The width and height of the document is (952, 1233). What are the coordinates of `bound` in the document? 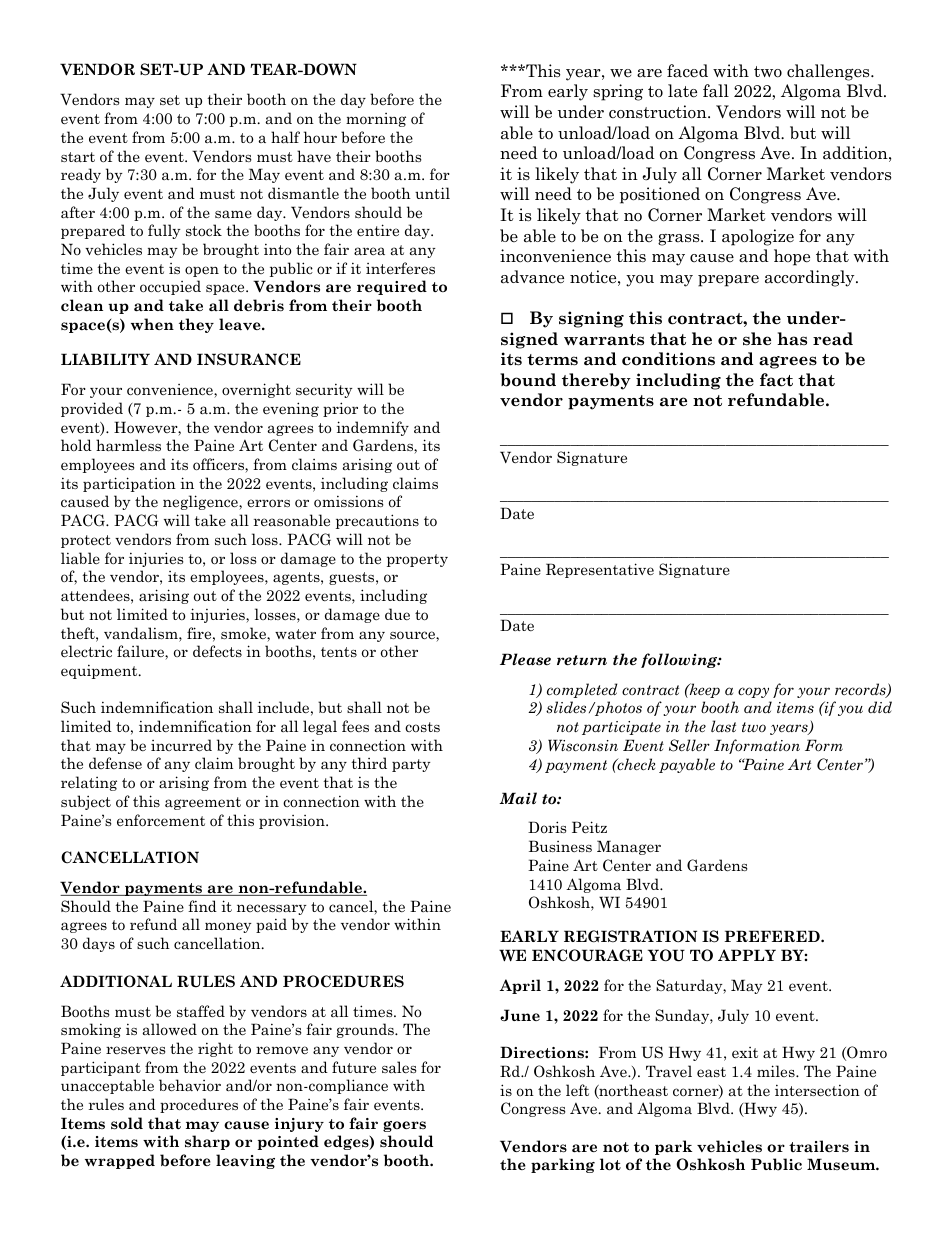 It's located at (528, 380).
